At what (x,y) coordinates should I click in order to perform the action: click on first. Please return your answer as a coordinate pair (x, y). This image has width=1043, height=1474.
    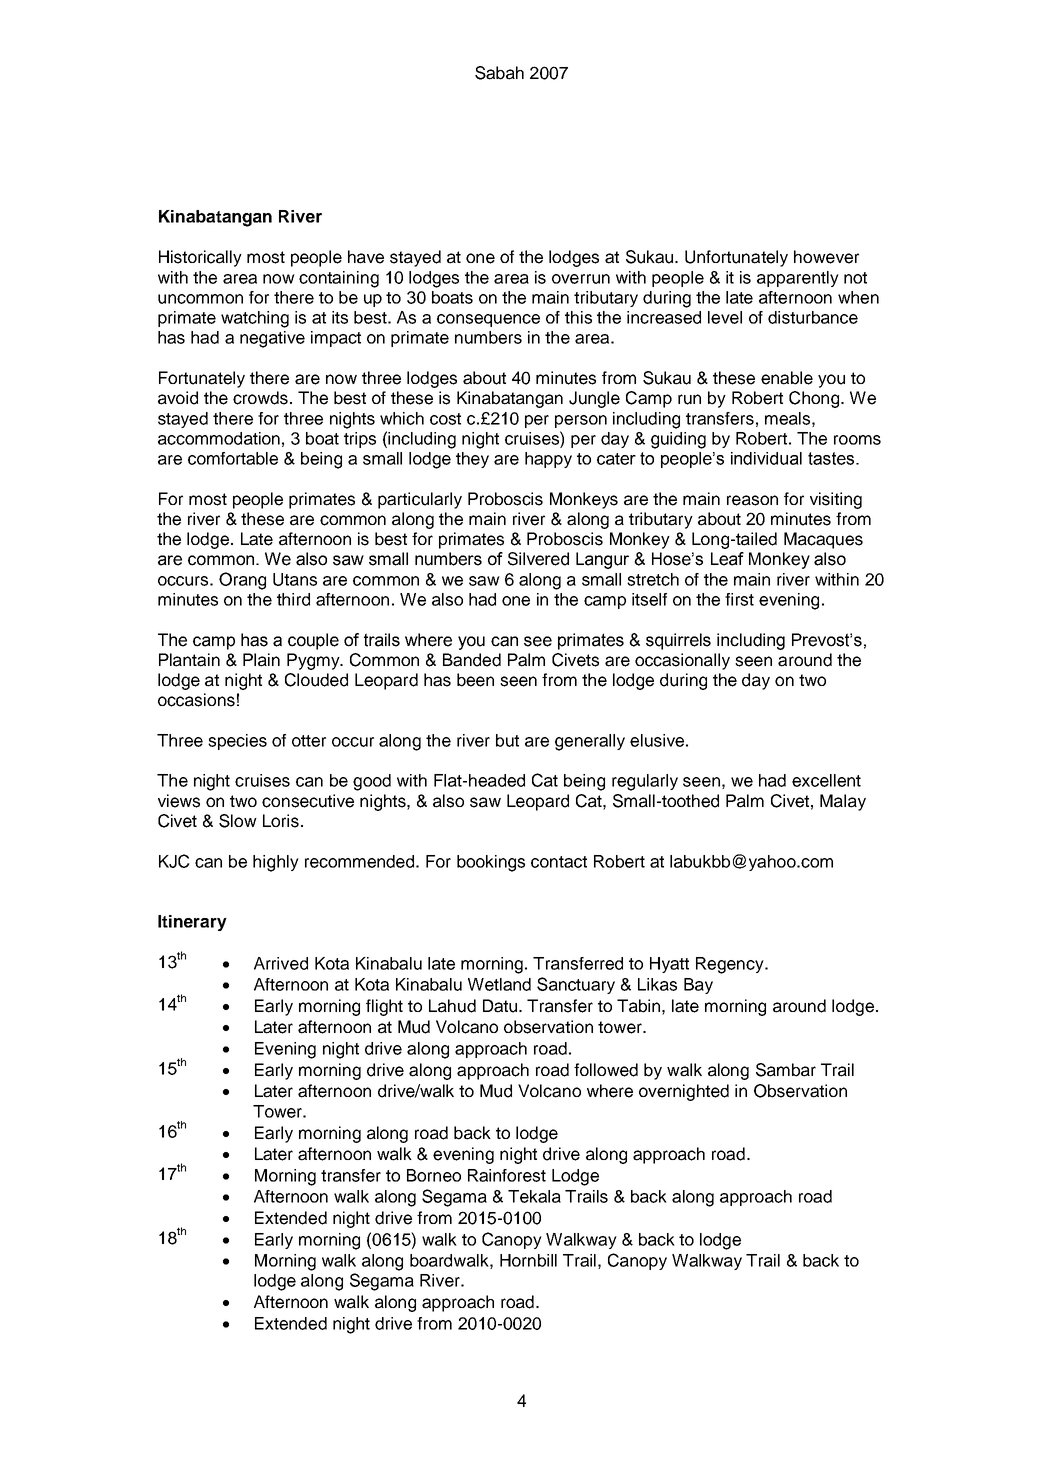
    Looking at the image, I should click on (739, 599).
